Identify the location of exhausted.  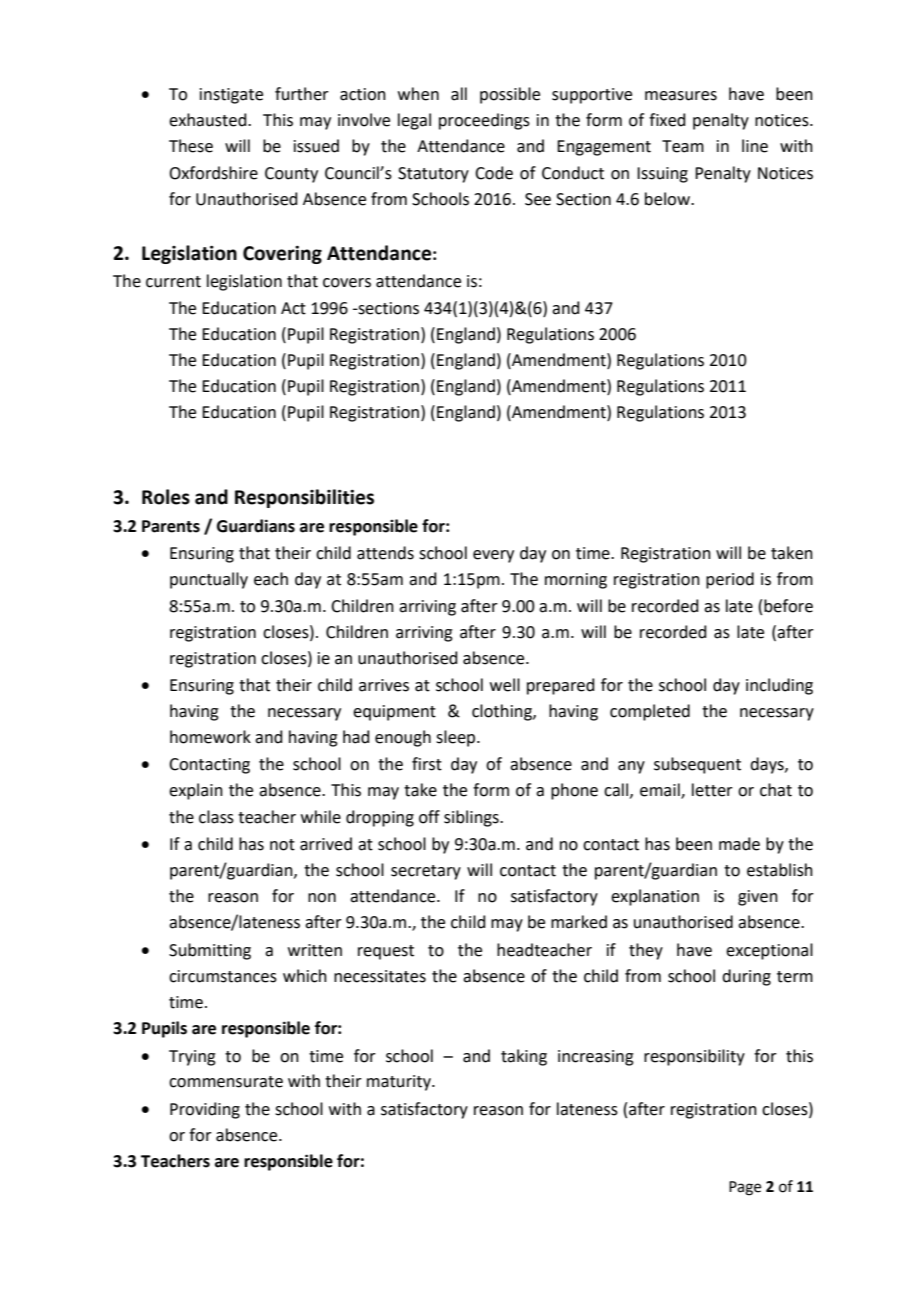
(209, 120).
